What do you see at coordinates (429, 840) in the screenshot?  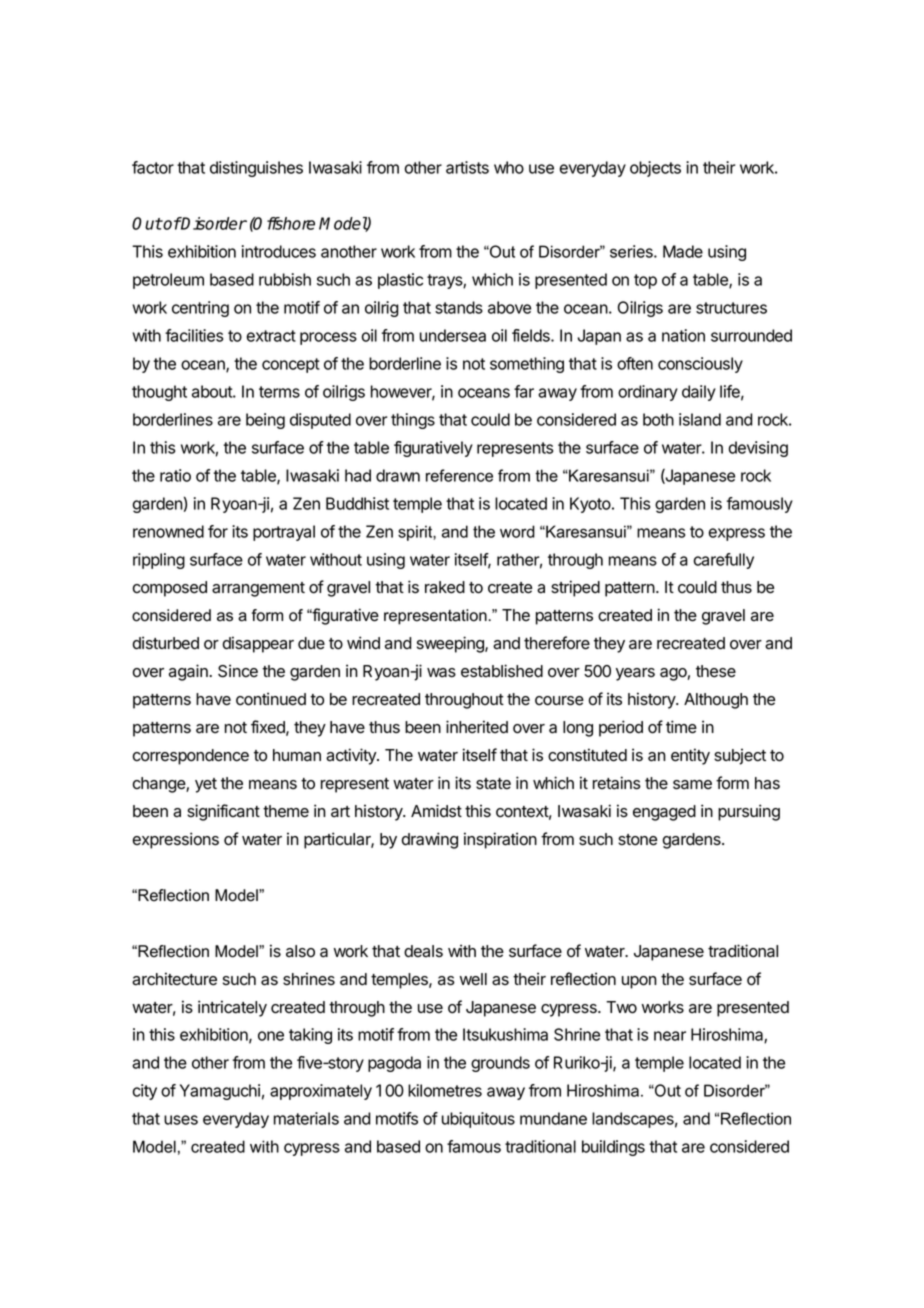 I see `drawing` at bounding box center [429, 840].
